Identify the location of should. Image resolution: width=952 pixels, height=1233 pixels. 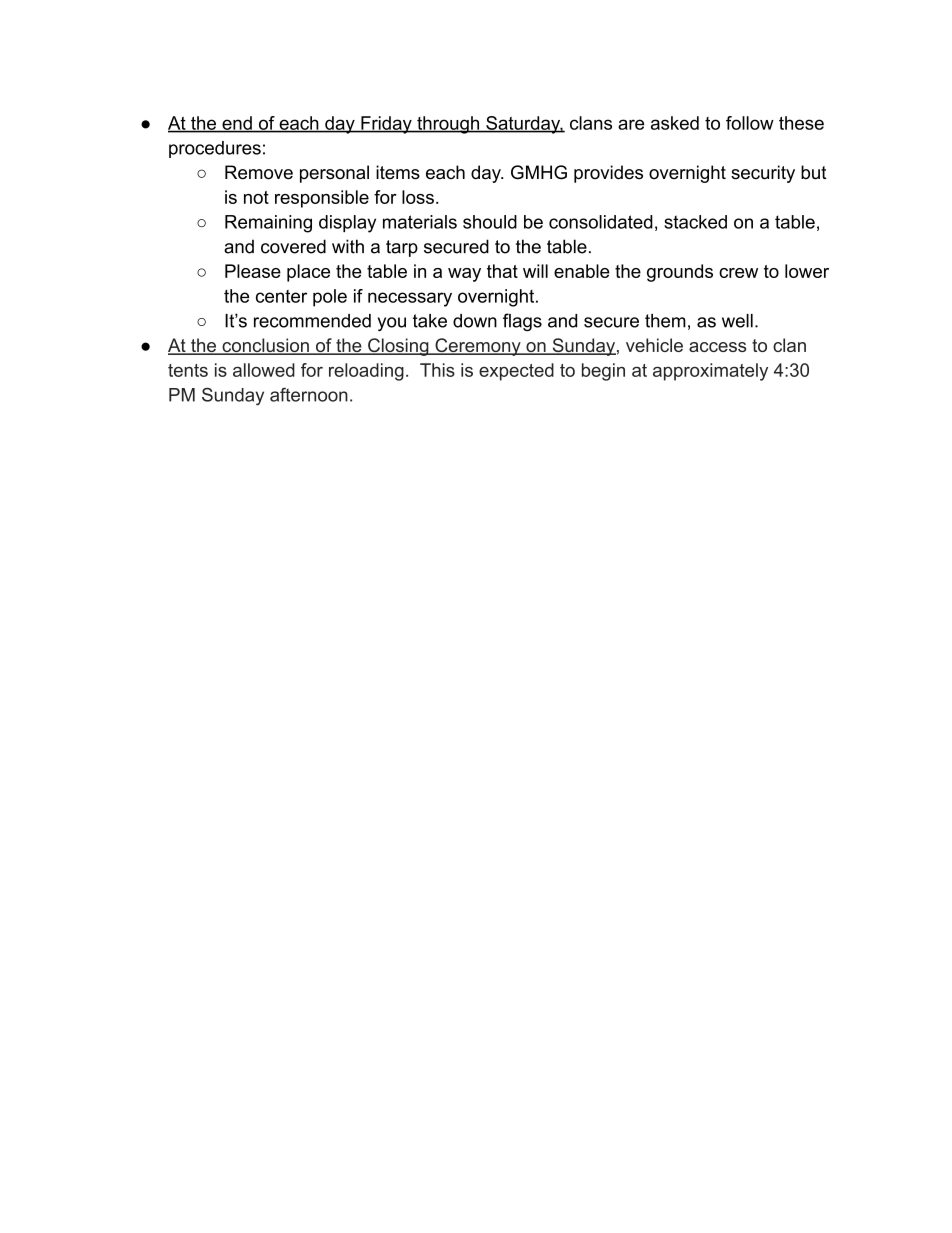
(490, 222).
